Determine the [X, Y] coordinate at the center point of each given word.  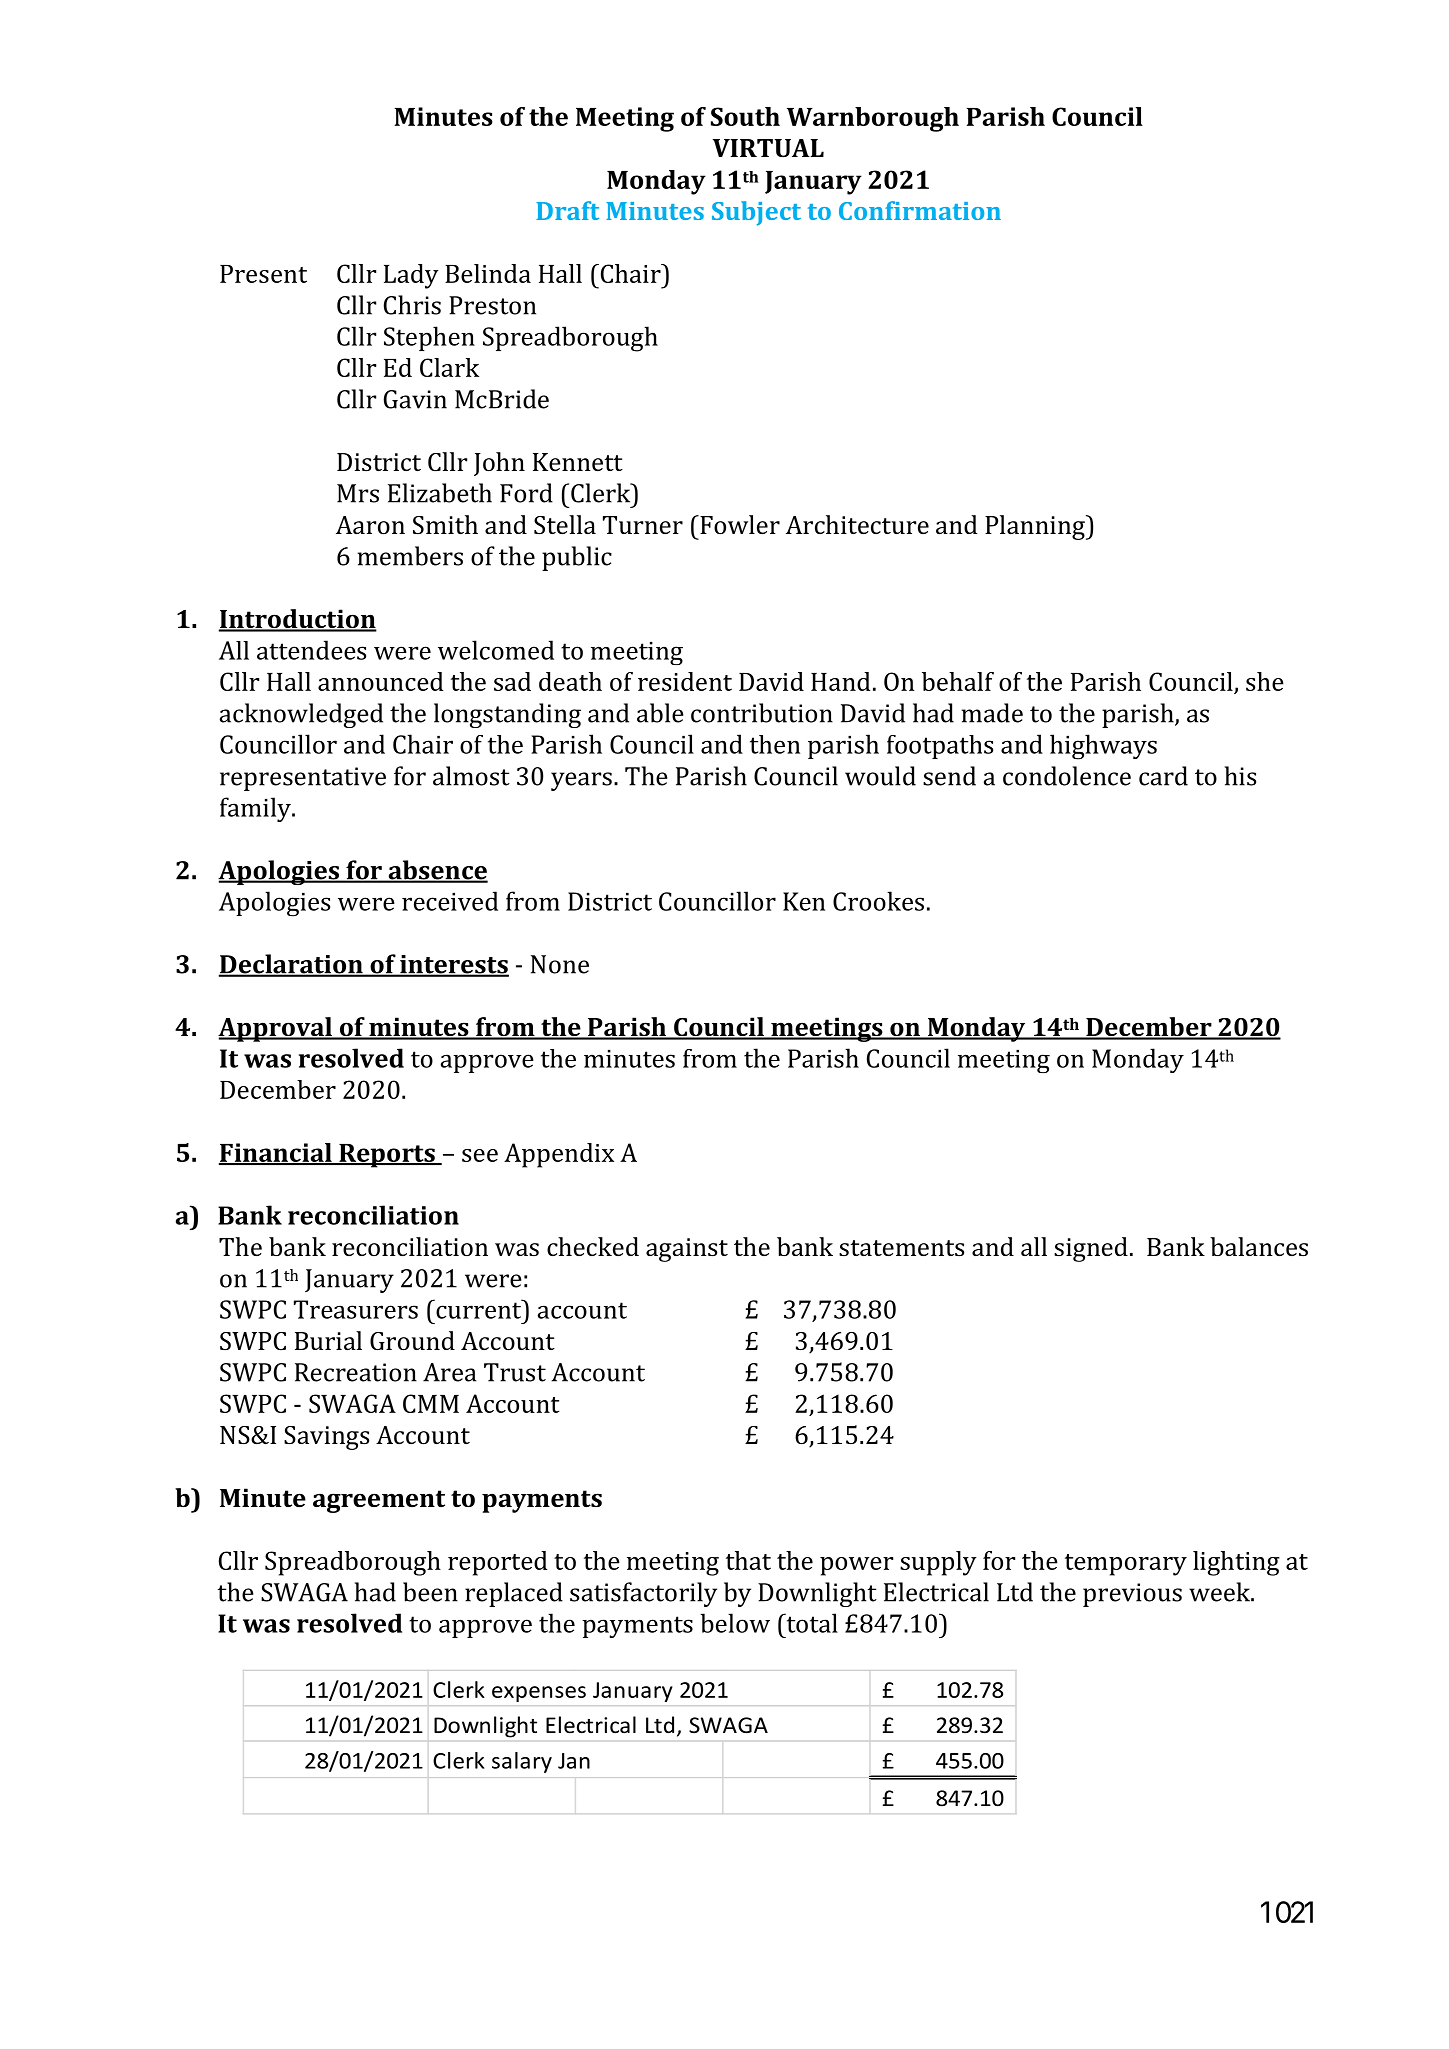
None [560, 964]
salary [522, 1762]
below [735, 1623]
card [1163, 776]
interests [453, 965]
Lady [411, 276]
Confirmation [920, 210]
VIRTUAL [768, 148]
